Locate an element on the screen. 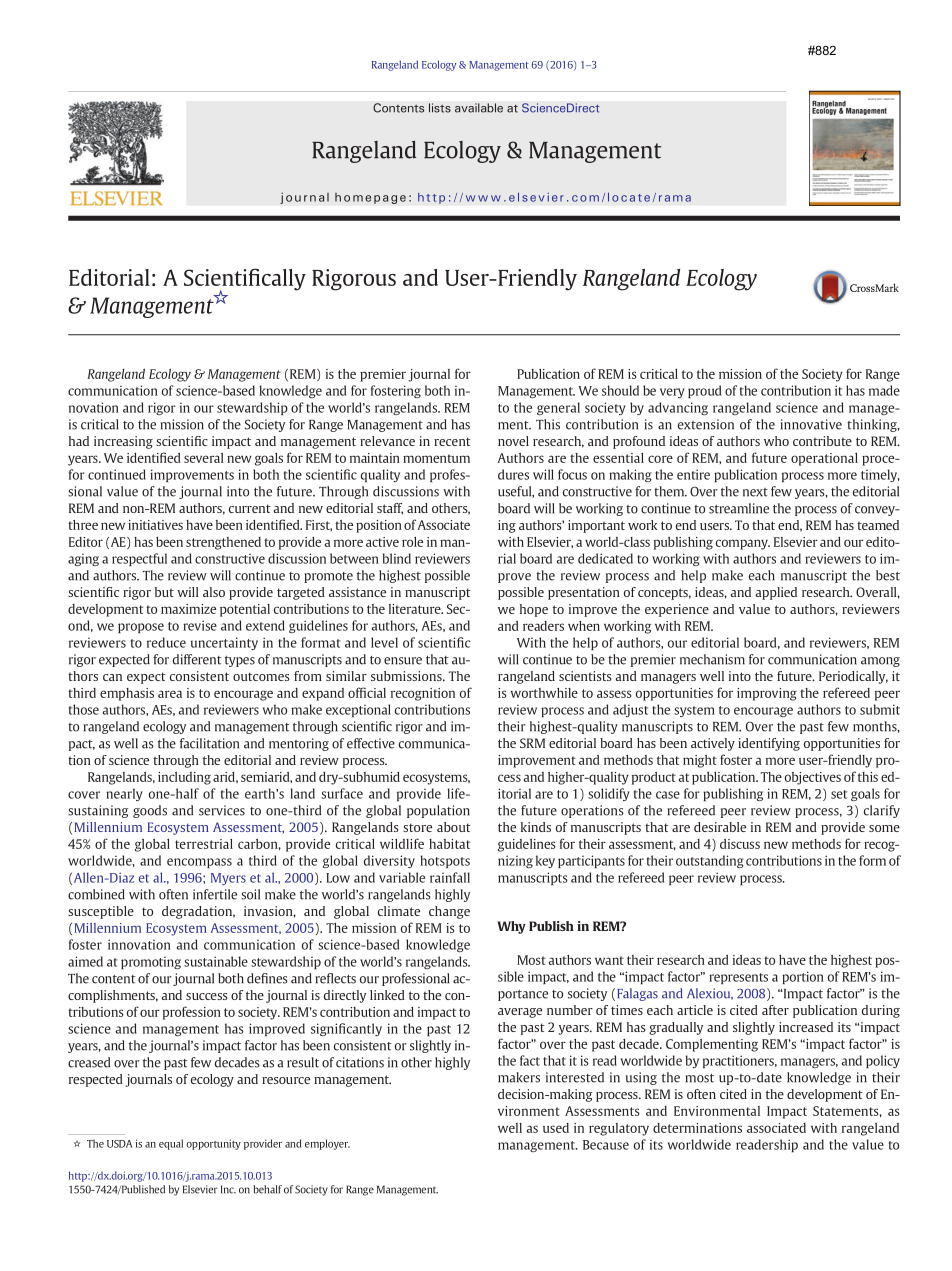  outstanding is located at coordinates (710, 861).
